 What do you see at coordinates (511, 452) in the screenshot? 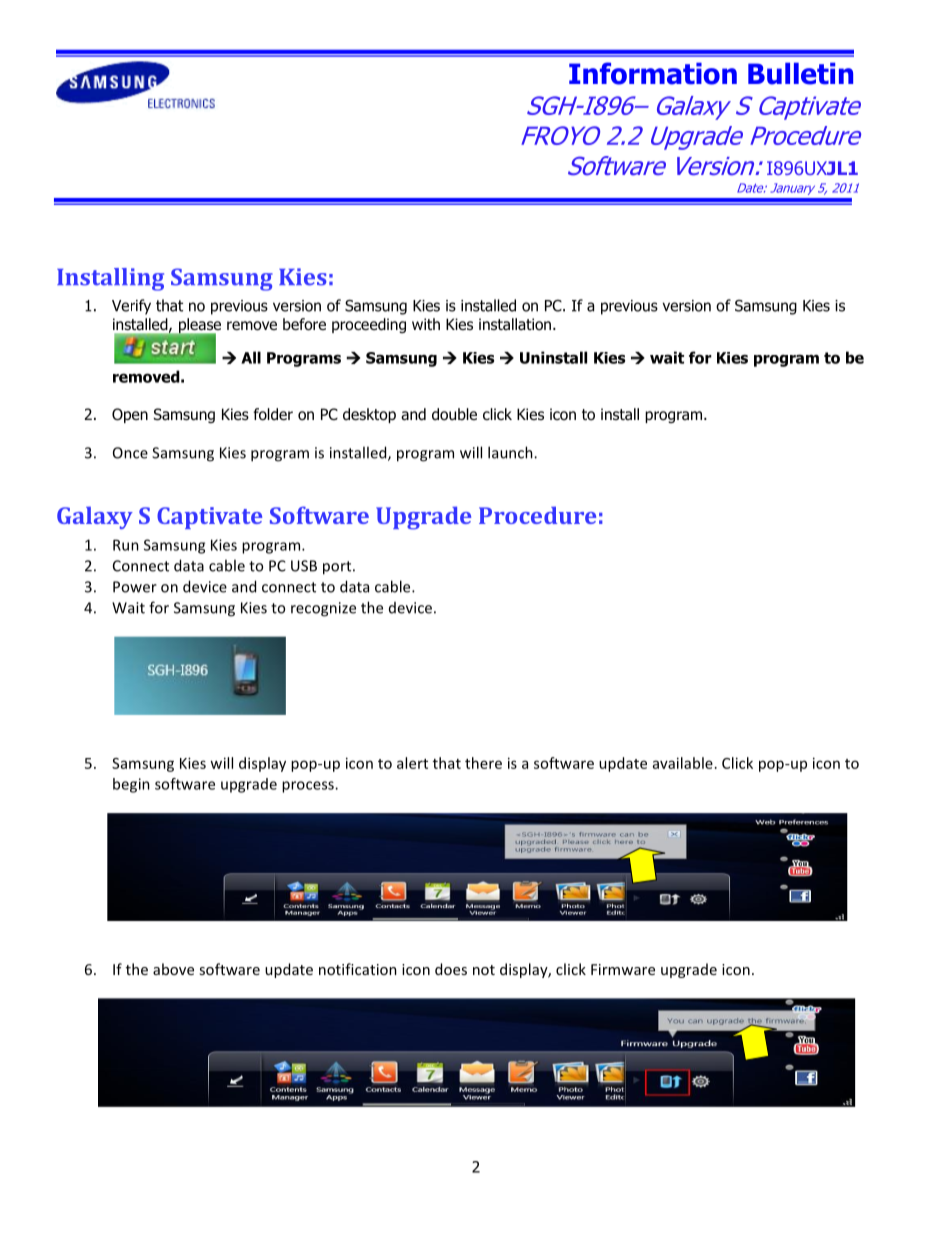
I see `launch` at bounding box center [511, 452].
